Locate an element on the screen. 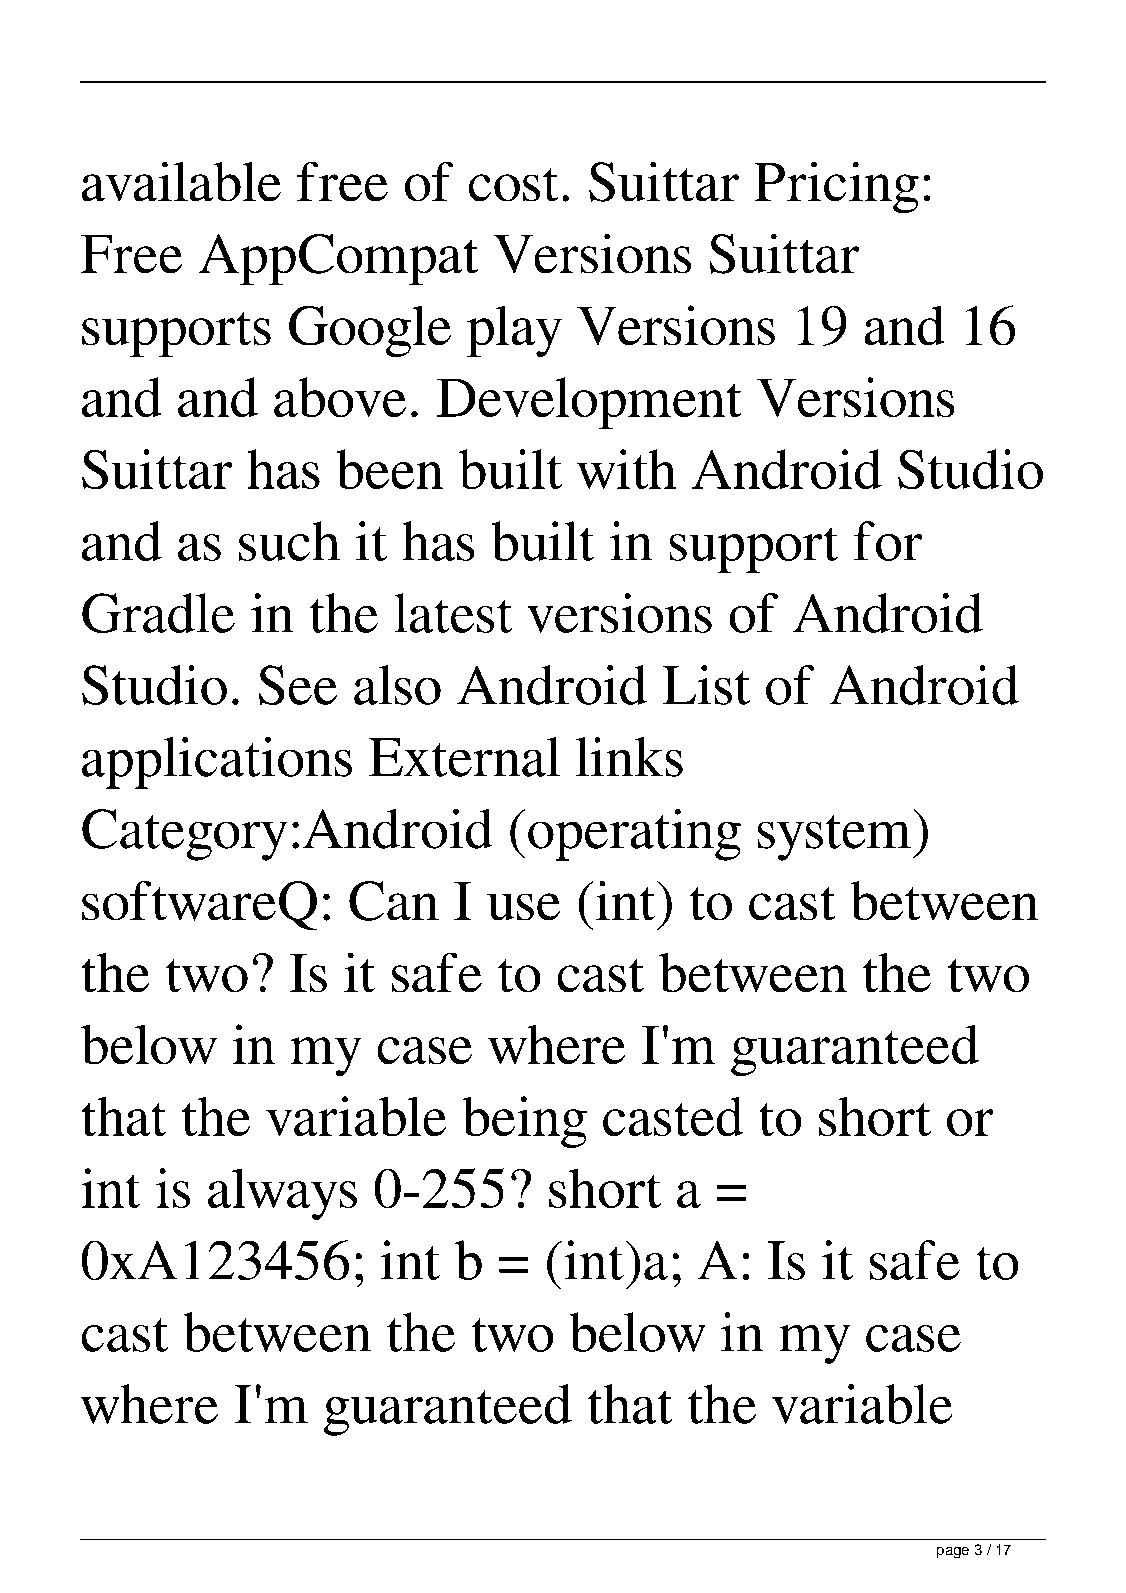 Image resolution: width=1126 pixels, height=1593 pixels. use is located at coordinates (523, 906).
